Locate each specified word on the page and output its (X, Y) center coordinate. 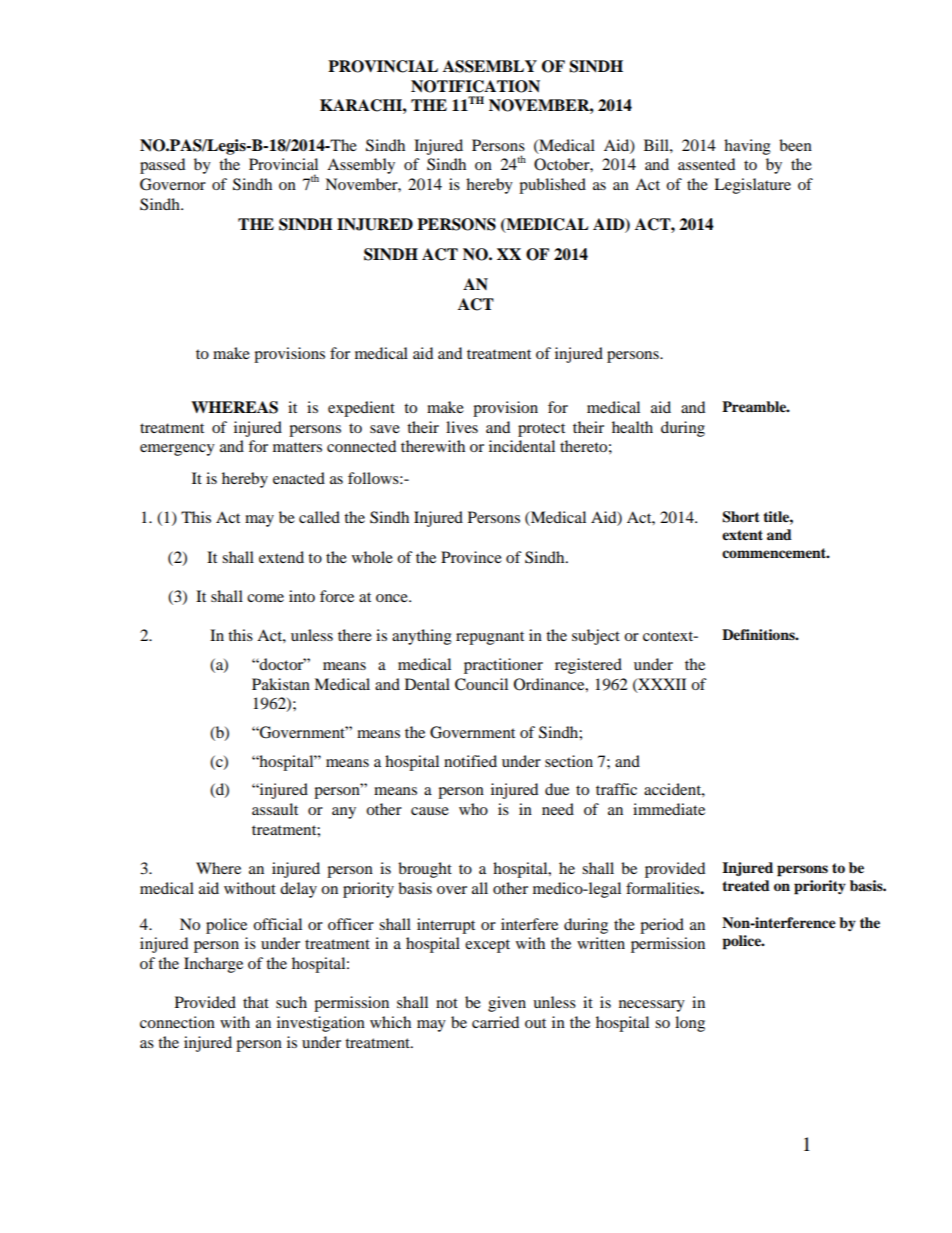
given (507, 1004)
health (632, 427)
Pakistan (281, 684)
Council (481, 684)
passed (162, 166)
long (690, 1024)
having (747, 147)
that (256, 1002)
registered (588, 666)
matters (297, 447)
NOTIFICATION (475, 86)
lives (462, 427)
